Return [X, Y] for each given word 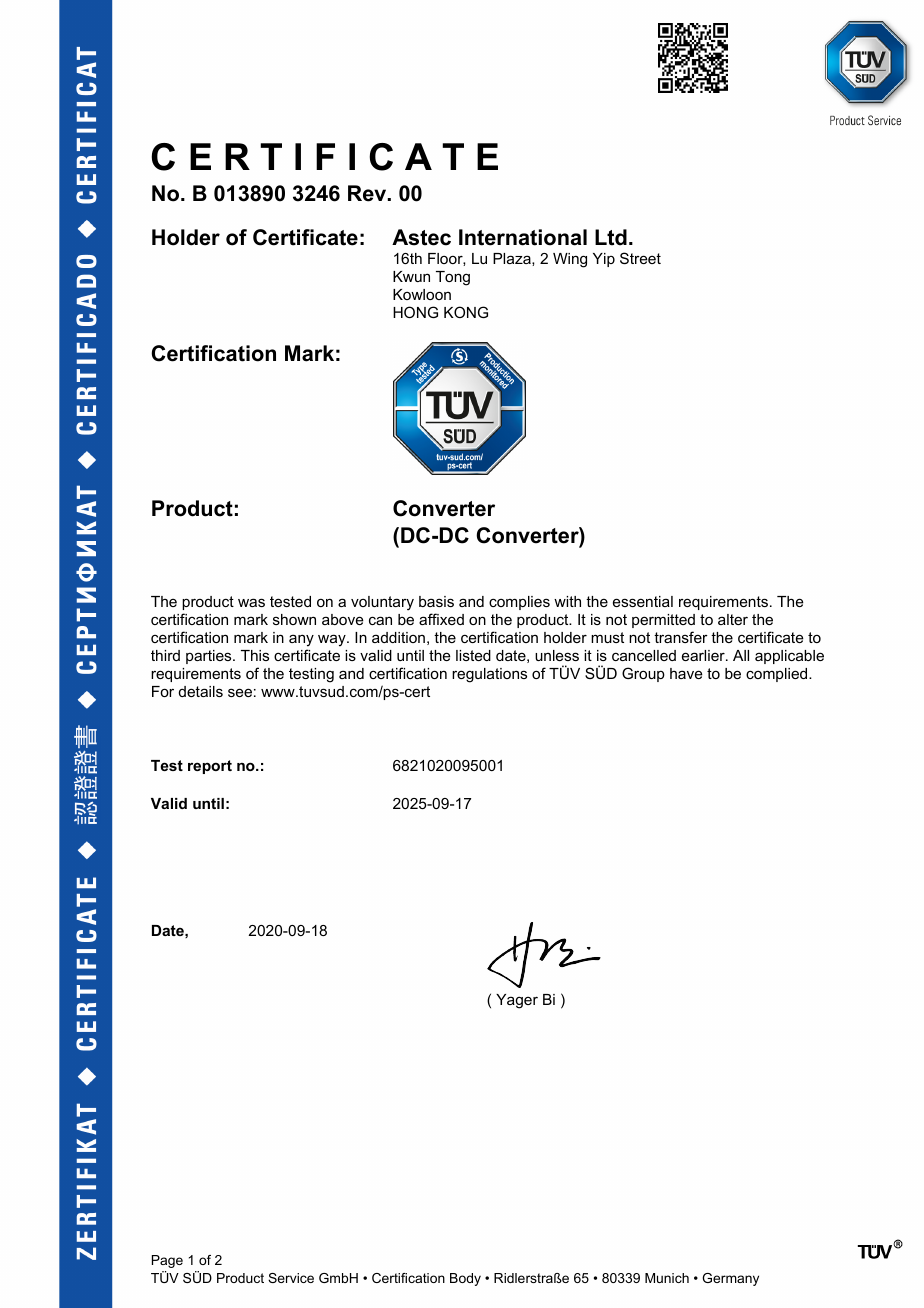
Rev [368, 193]
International [523, 237]
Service [291, 1278]
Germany [730, 1279]
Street [640, 258]
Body [465, 1279]
